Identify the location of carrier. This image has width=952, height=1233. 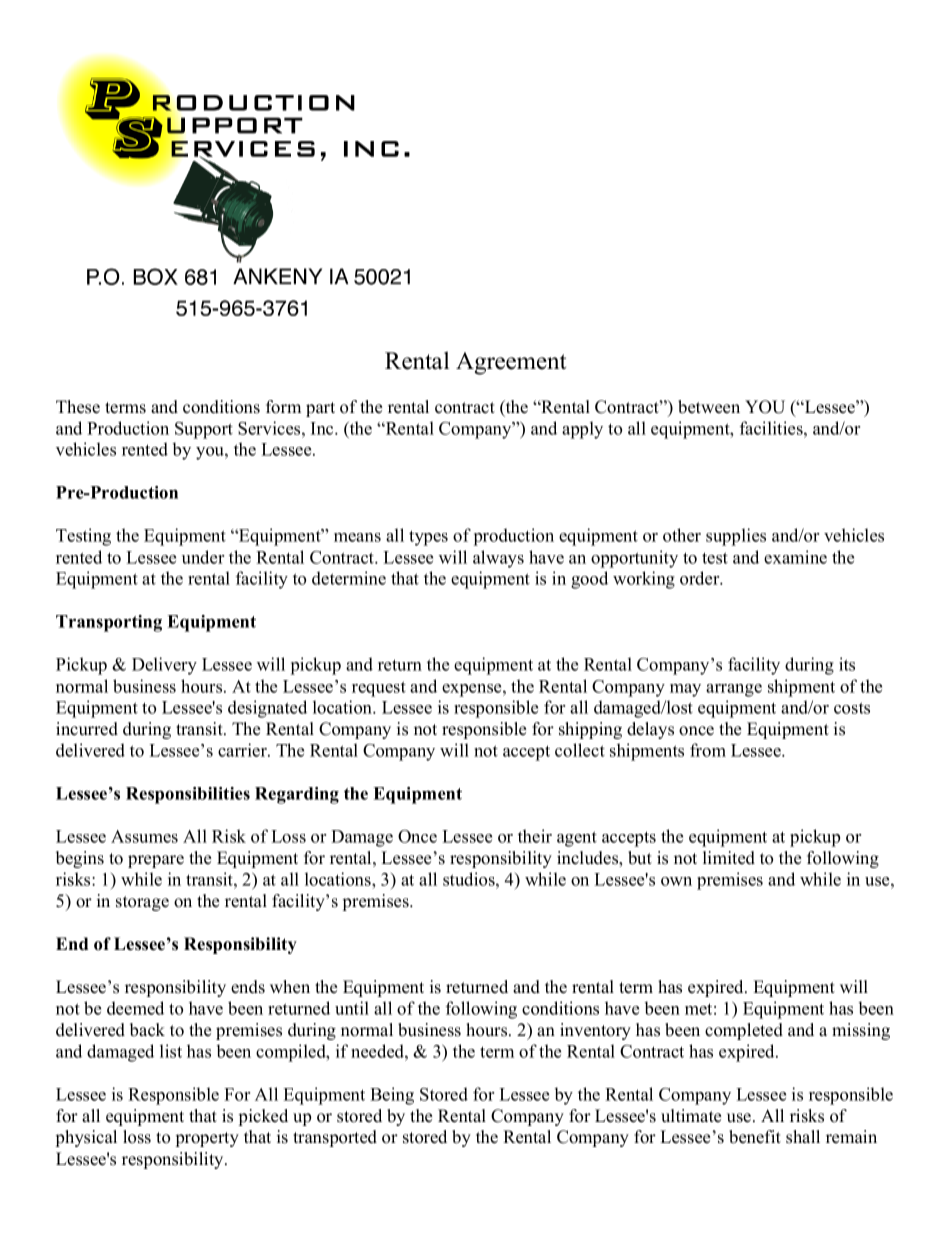
(243, 750).
